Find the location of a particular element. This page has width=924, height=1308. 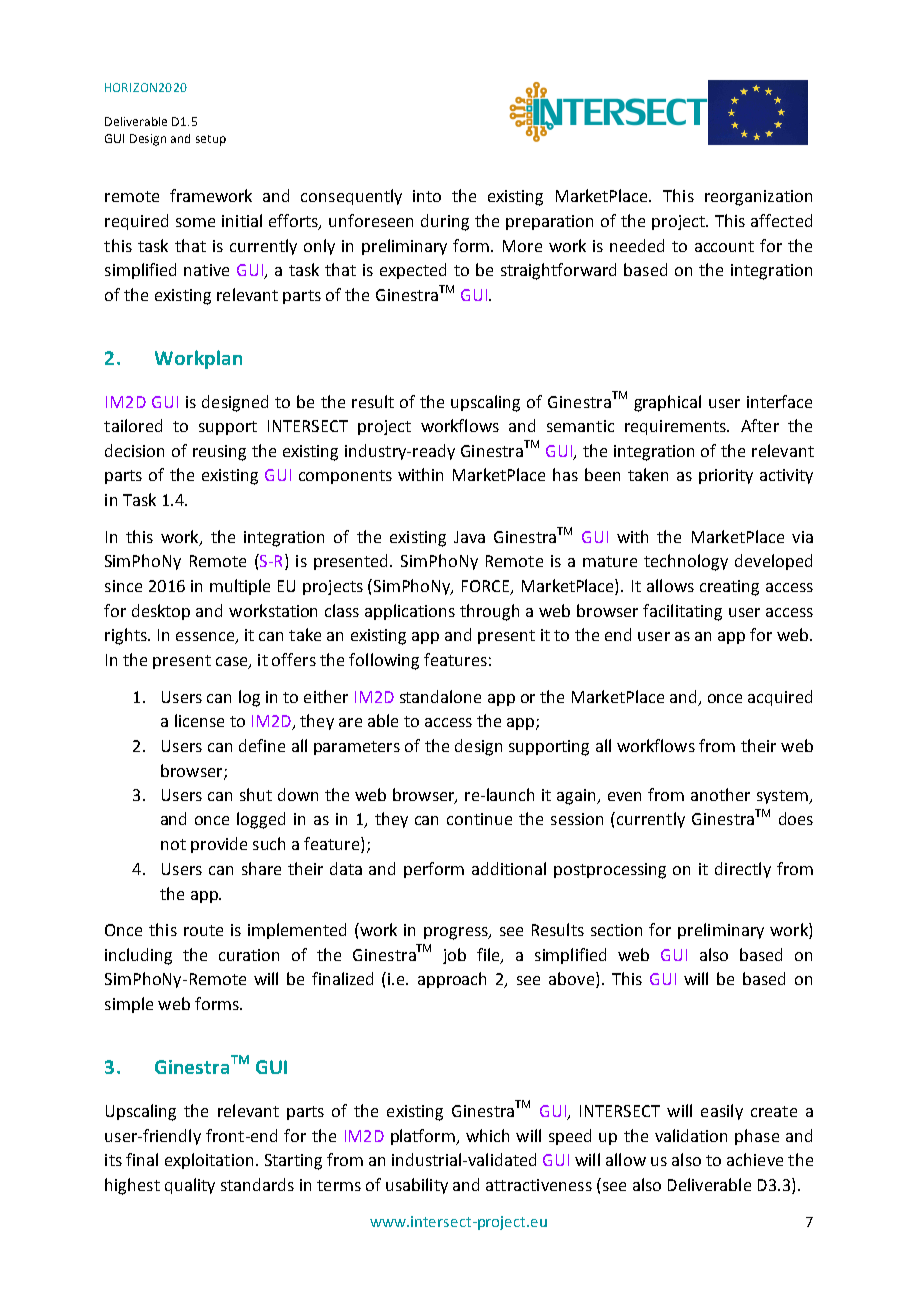

acquired is located at coordinates (780, 698).
